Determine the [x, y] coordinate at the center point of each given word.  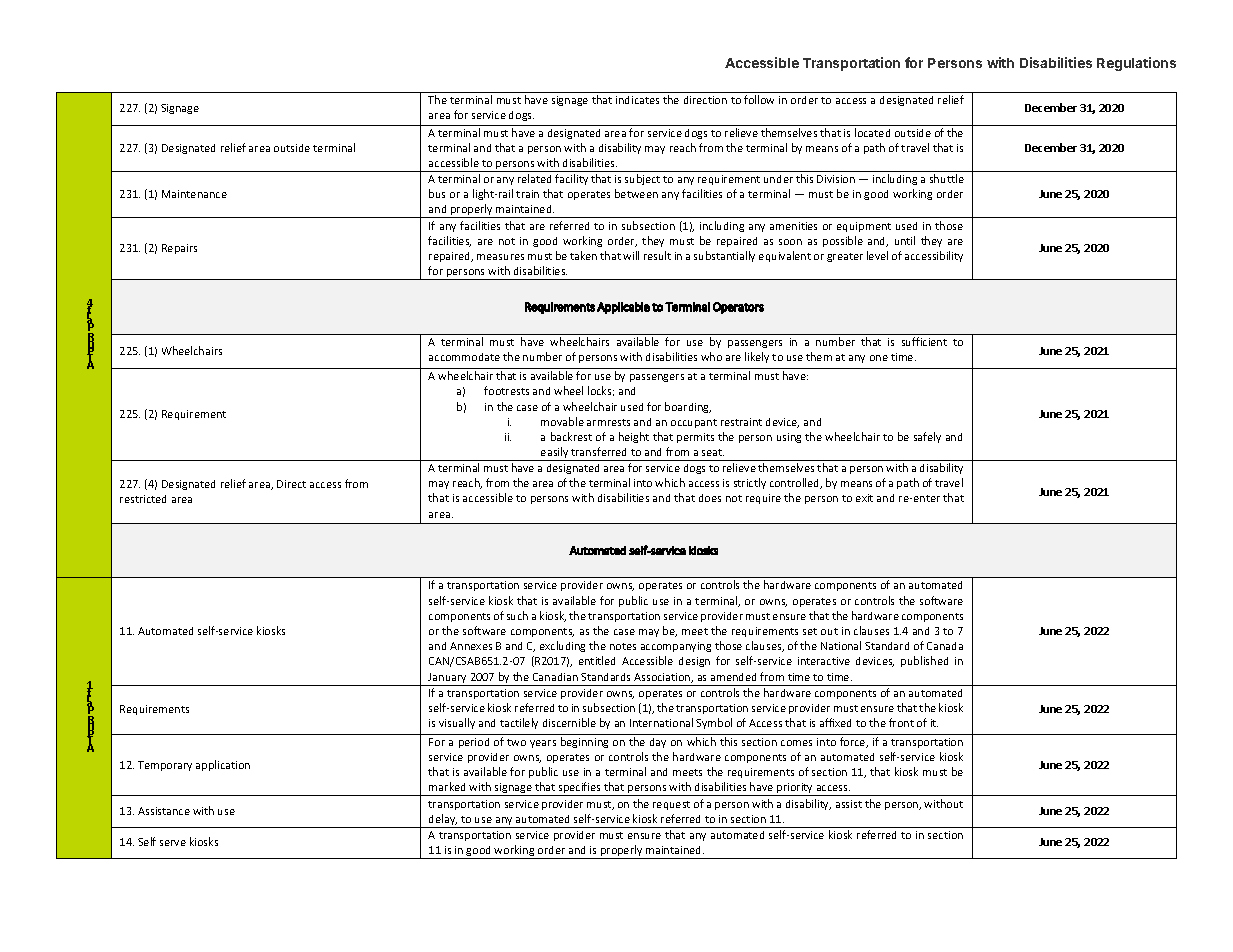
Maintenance [194, 194]
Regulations [1136, 64]
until [905, 240]
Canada [945, 646]
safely [927, 437]
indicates [637, 100]
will [631, 255]
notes [623, 646]
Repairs [179, 249]
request [671, 805]
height [634, 437]
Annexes [471, 646]
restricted [143, 499]
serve [173, 843]
